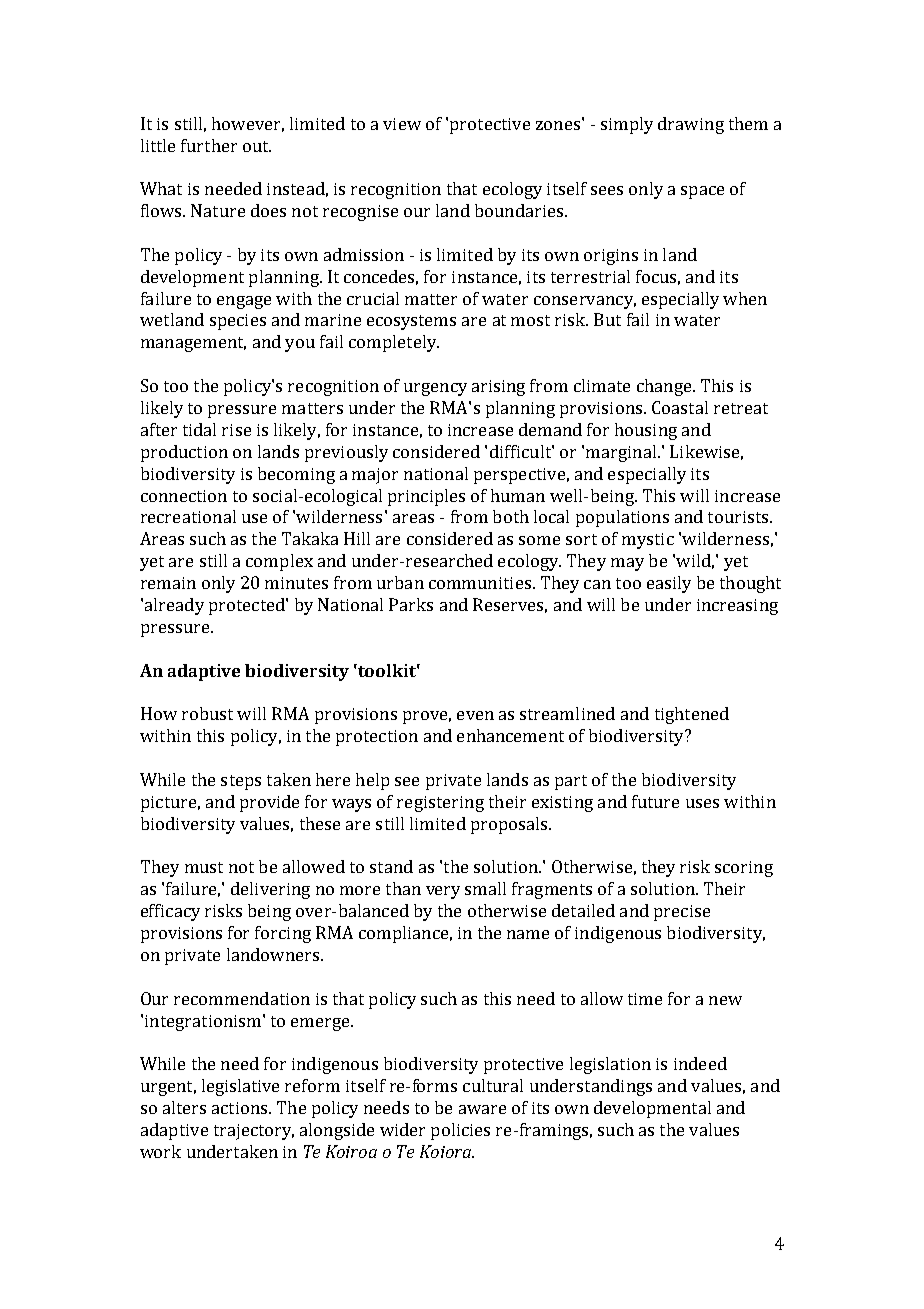 The image size is (924, 1309). What do you see at coordinates (241, 1108) in the screenshot?
I see `actions` at bounding box center [241, 1108].
